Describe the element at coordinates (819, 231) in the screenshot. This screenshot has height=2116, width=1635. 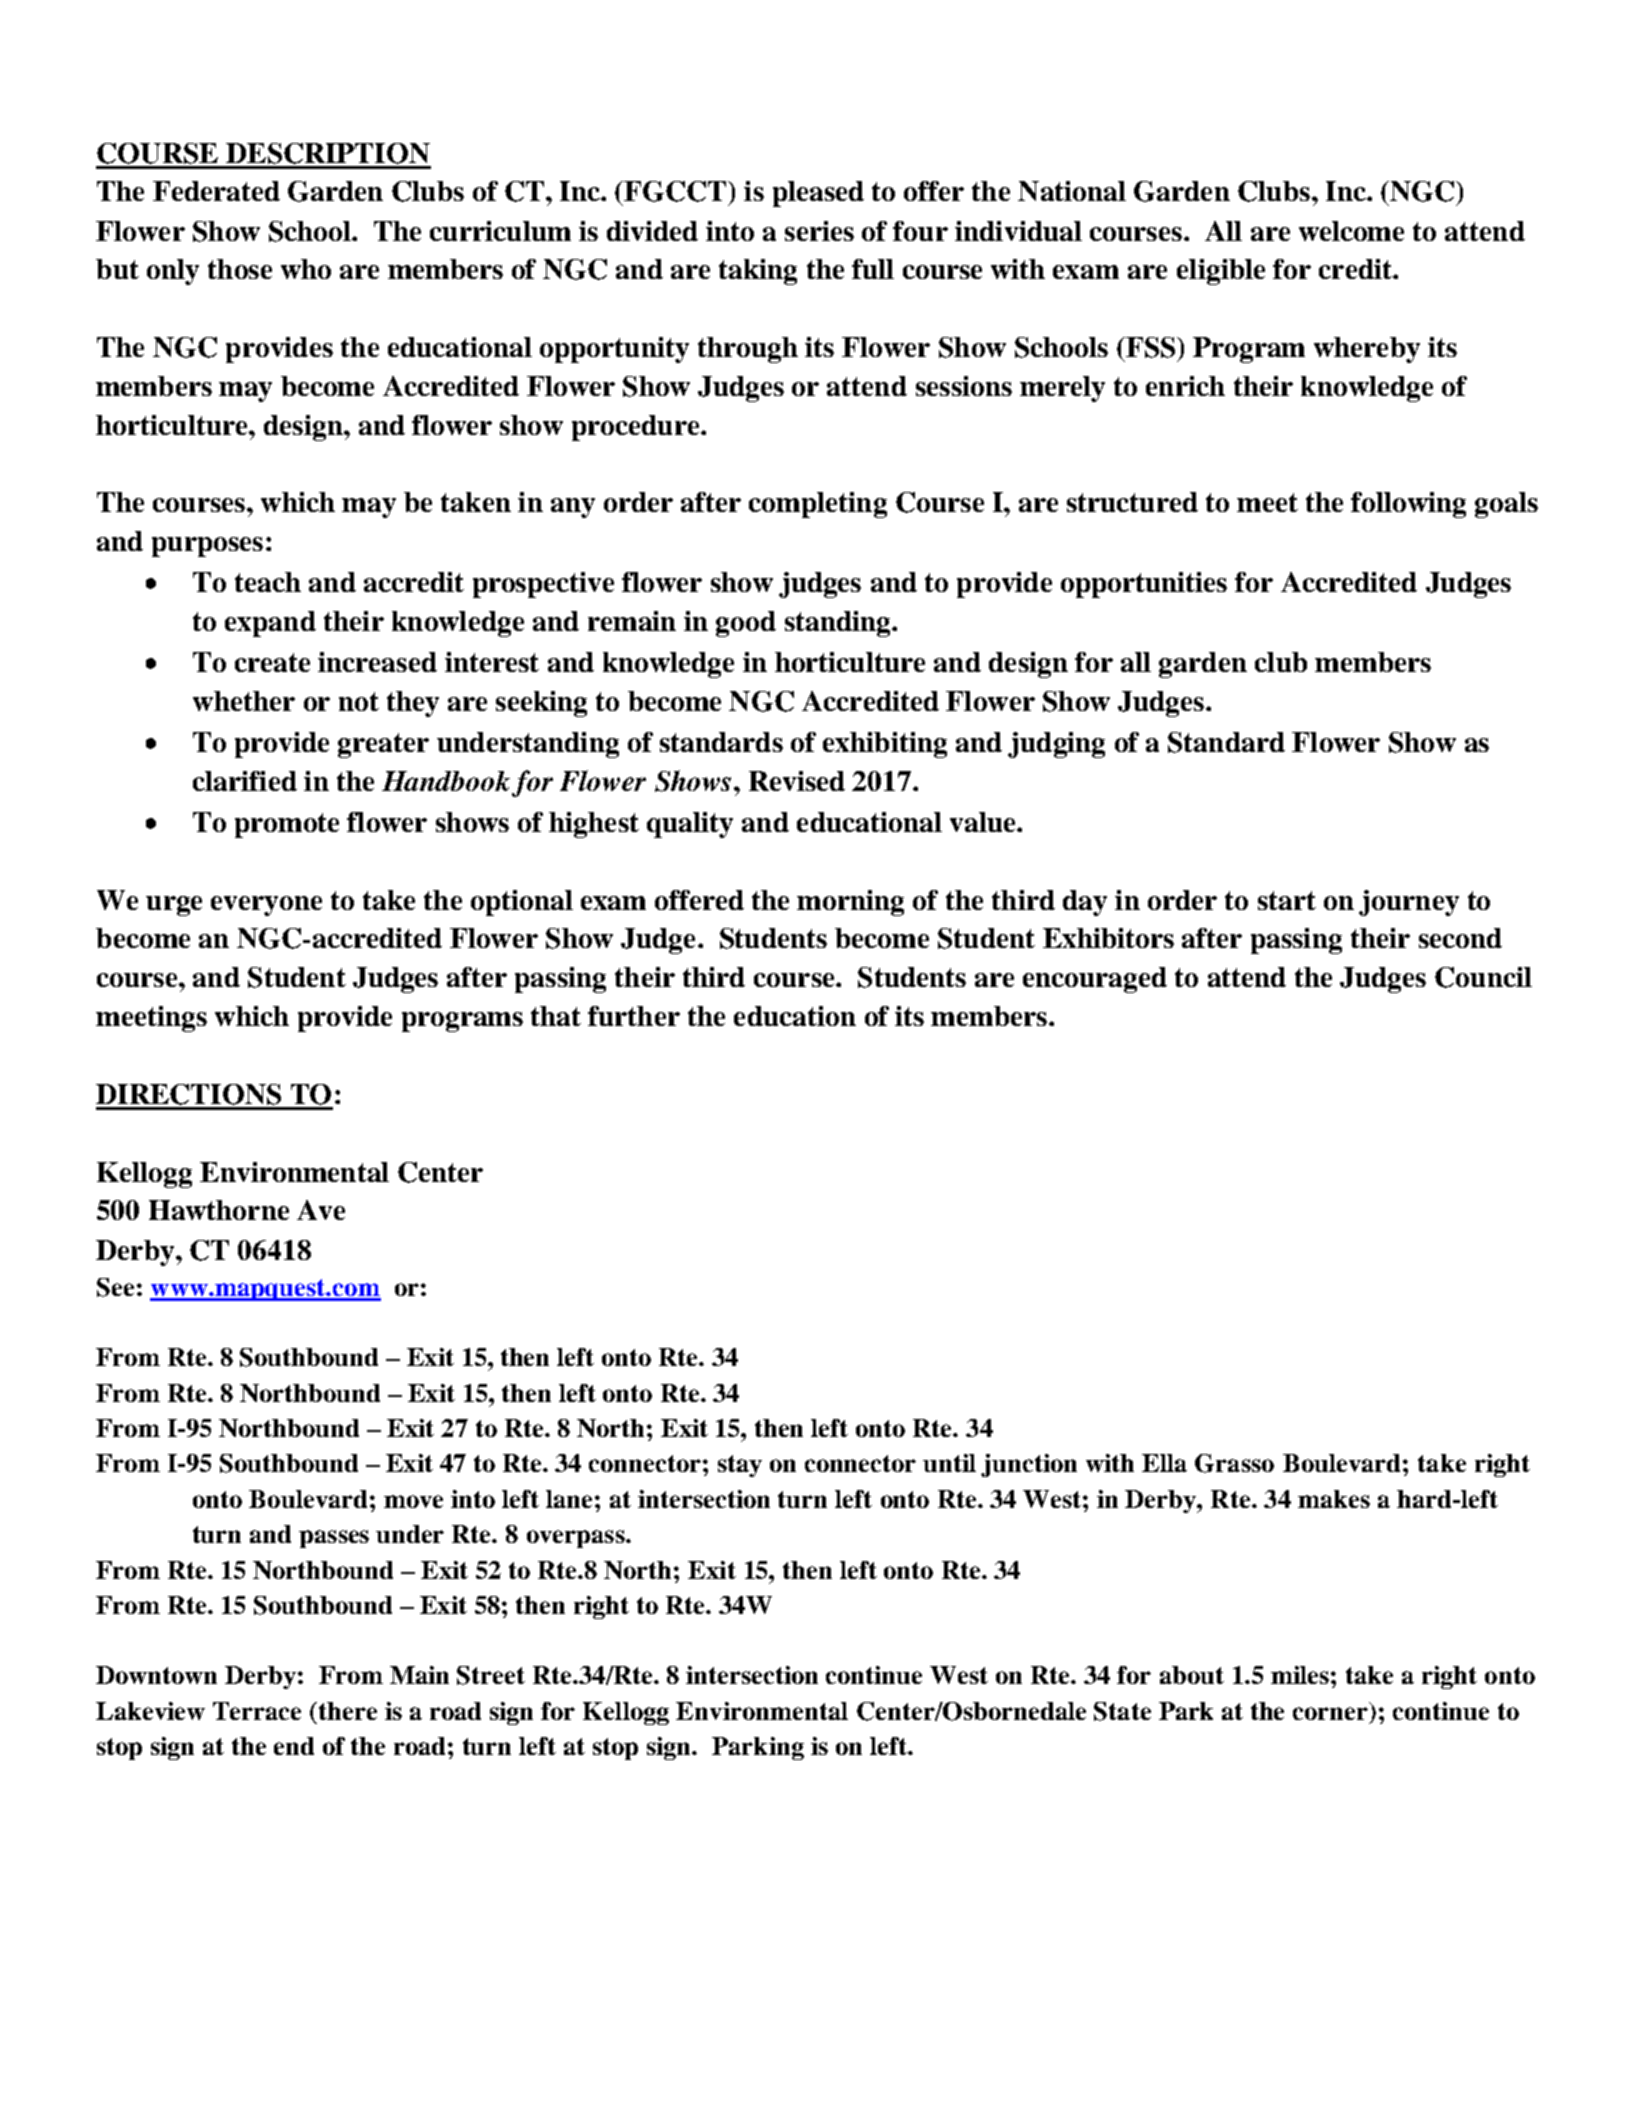
I see `series` at that location.
